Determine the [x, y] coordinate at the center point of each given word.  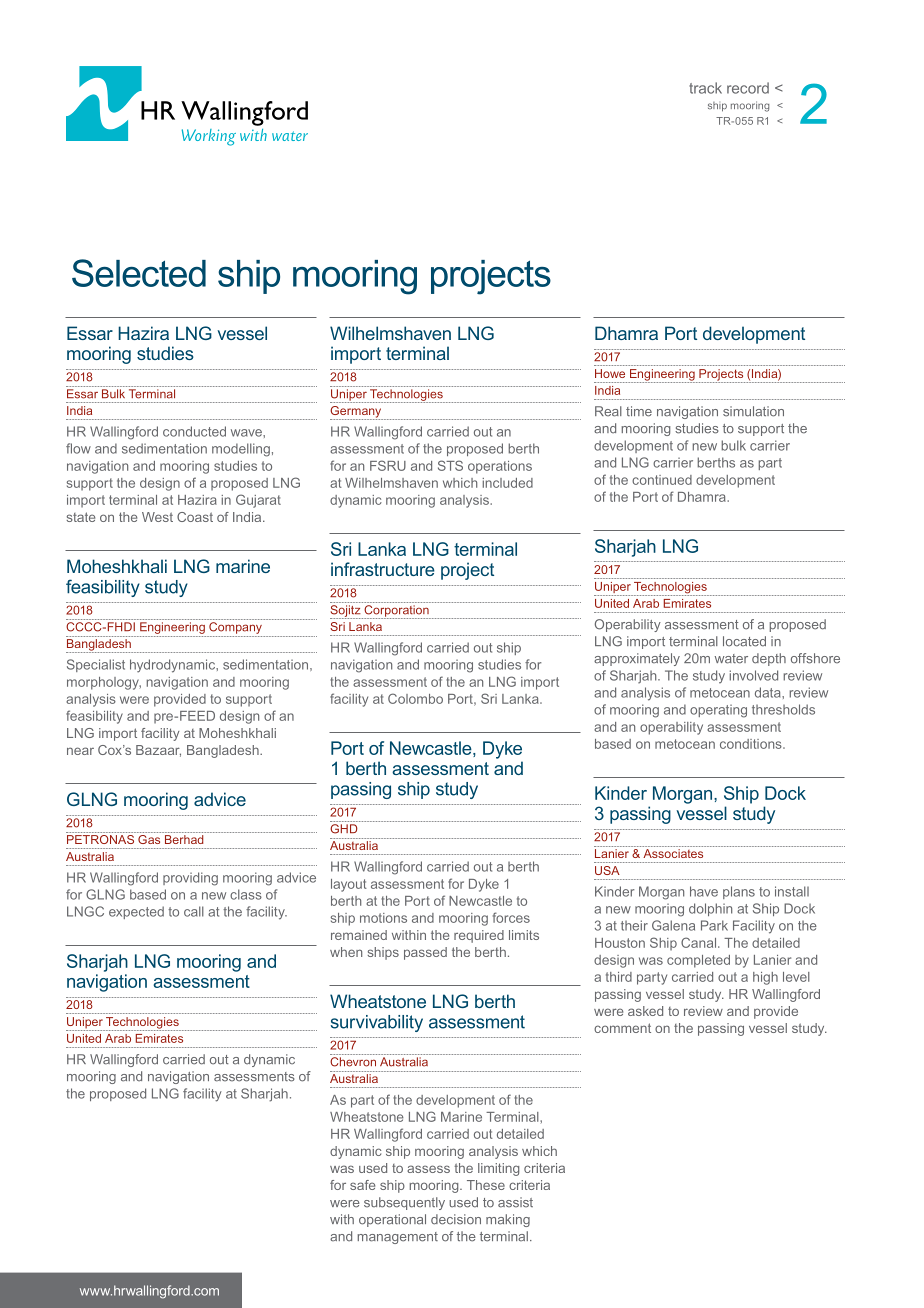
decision [456, 1219]
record [748, 88]
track [705, 88]
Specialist [96, 665]
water [731, 659]
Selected [139, 273]
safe [362, 1185]
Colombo [415, 698]
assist [515, 1202]
